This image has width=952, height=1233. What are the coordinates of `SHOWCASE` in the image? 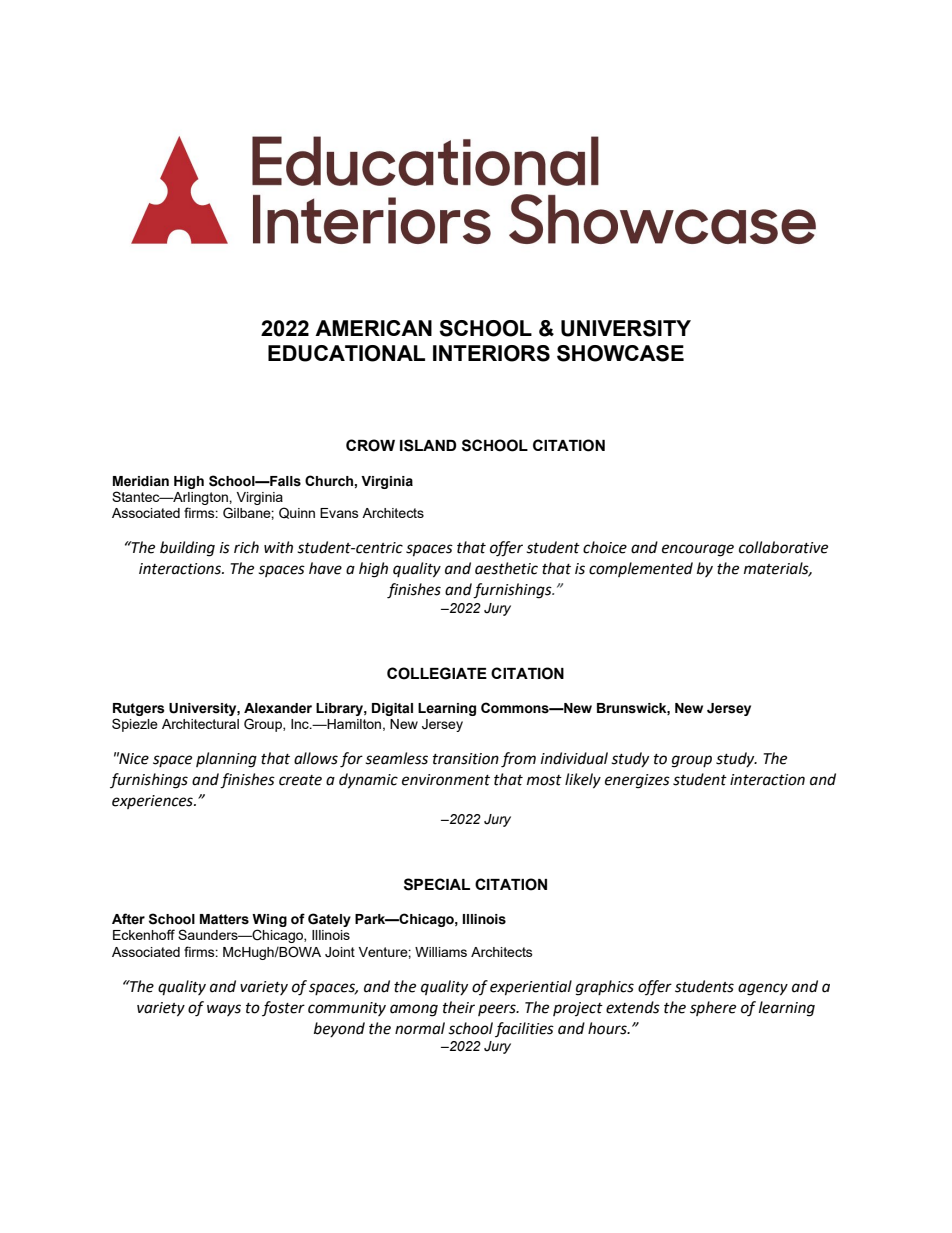 It's located at (620, 353).
